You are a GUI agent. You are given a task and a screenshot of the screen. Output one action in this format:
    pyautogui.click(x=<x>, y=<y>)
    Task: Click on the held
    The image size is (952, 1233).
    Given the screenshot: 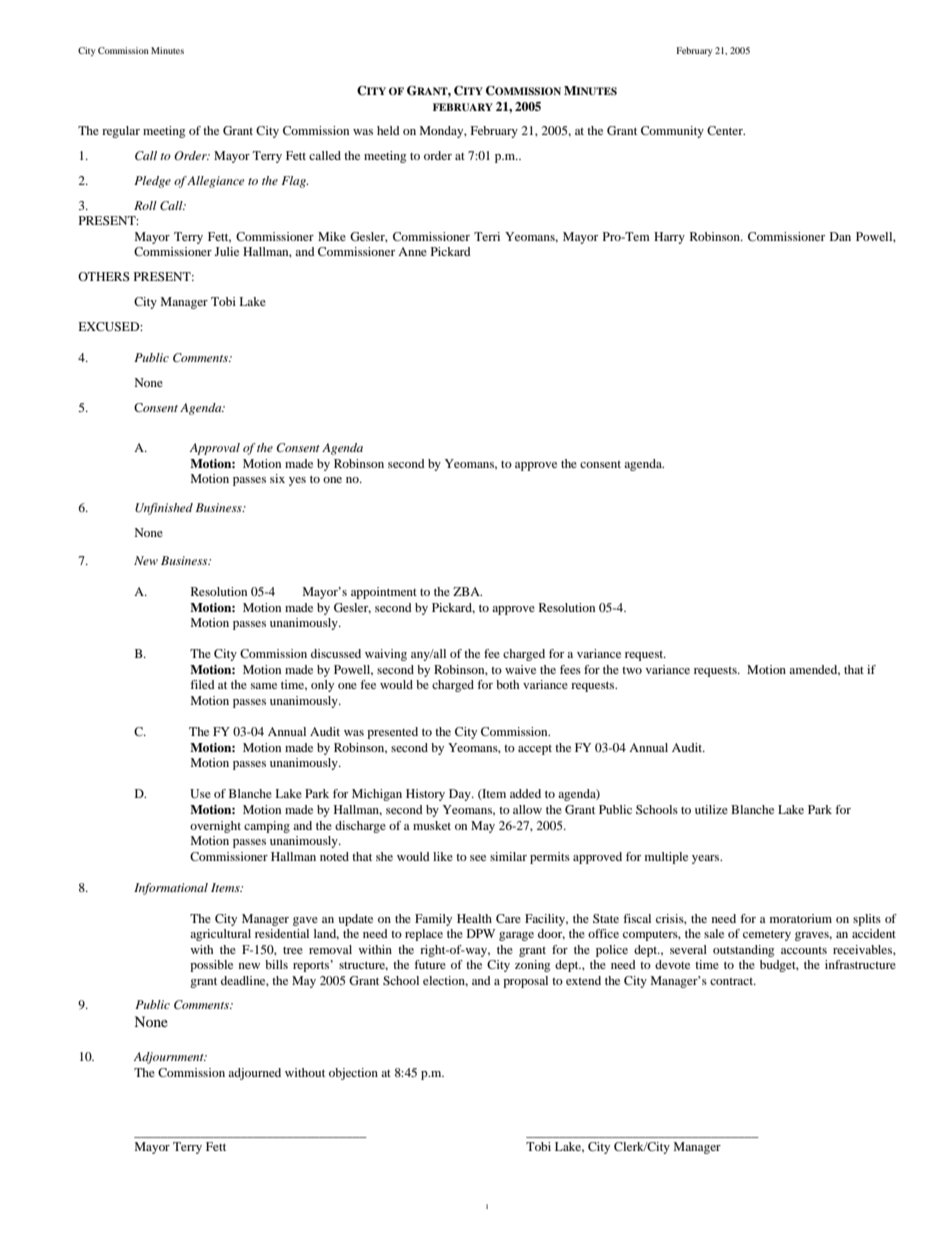 What is the action you would take?
    pyautogui.click(x=388, y=130)
